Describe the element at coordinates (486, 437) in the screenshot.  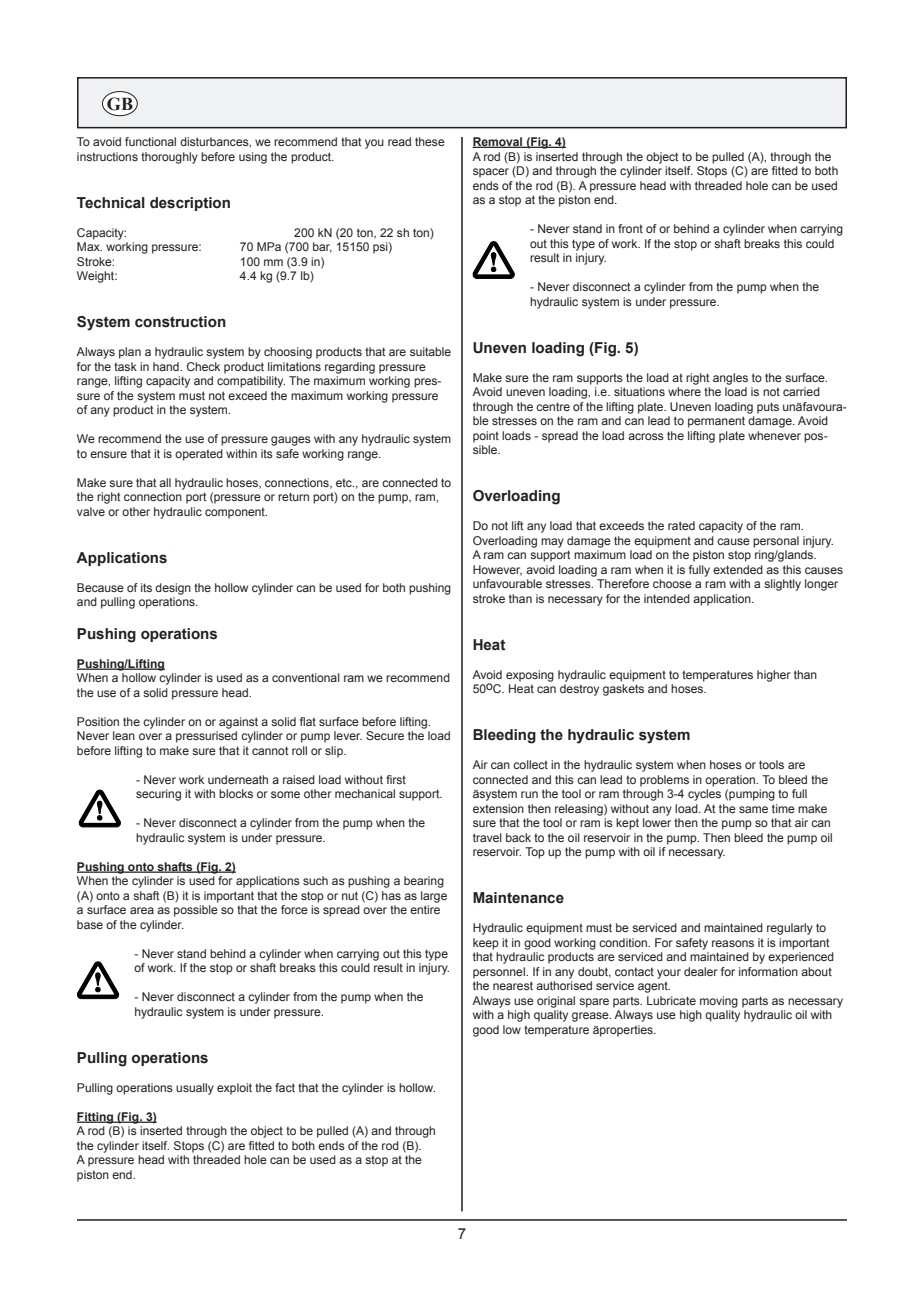
I see `point` at that location.
